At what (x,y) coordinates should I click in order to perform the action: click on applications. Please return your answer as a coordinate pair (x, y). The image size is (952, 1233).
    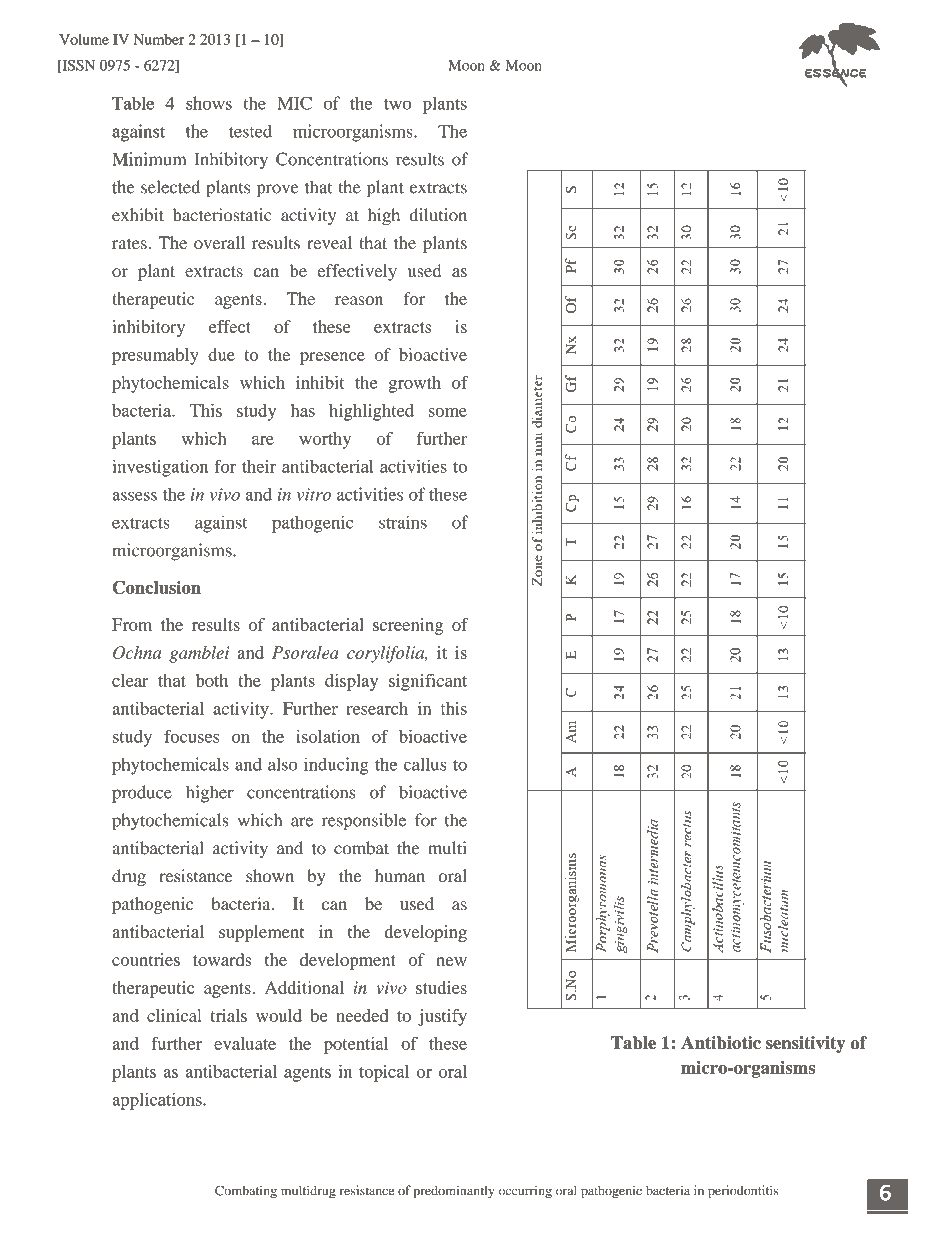
    Looking at the image, I should click on (158, 1101).
